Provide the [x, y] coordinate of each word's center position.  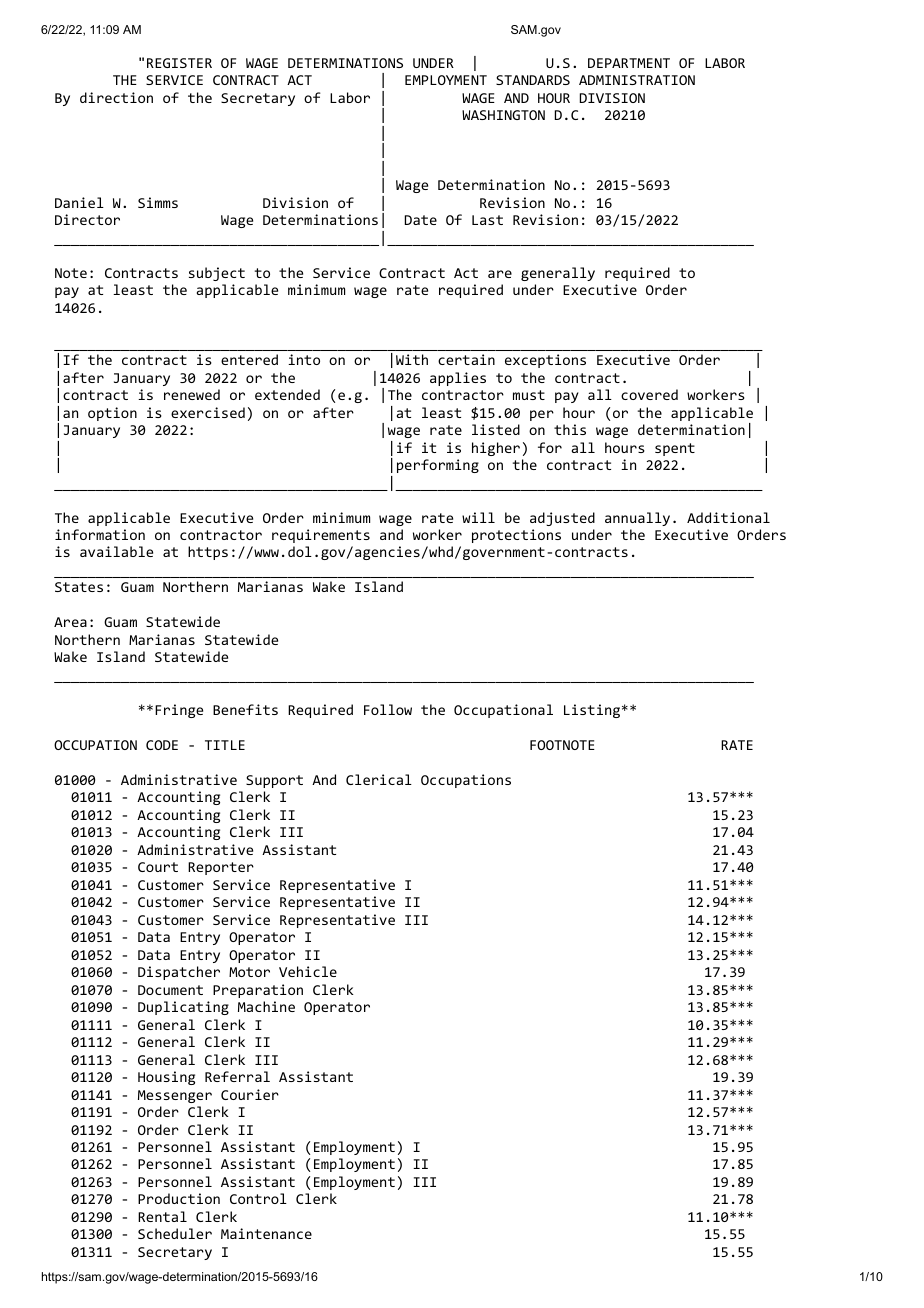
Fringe [179, 711]
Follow [388, 709]
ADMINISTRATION [637, 80]
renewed [192, 394]
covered [649, 394]
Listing [592, 711]
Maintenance [266, 1233]
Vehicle [308, 971]
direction [116, 97]
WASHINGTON [503, 115]
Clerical [379, 779]
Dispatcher [179, 973]
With [412, 359]
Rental [162, 1216]
